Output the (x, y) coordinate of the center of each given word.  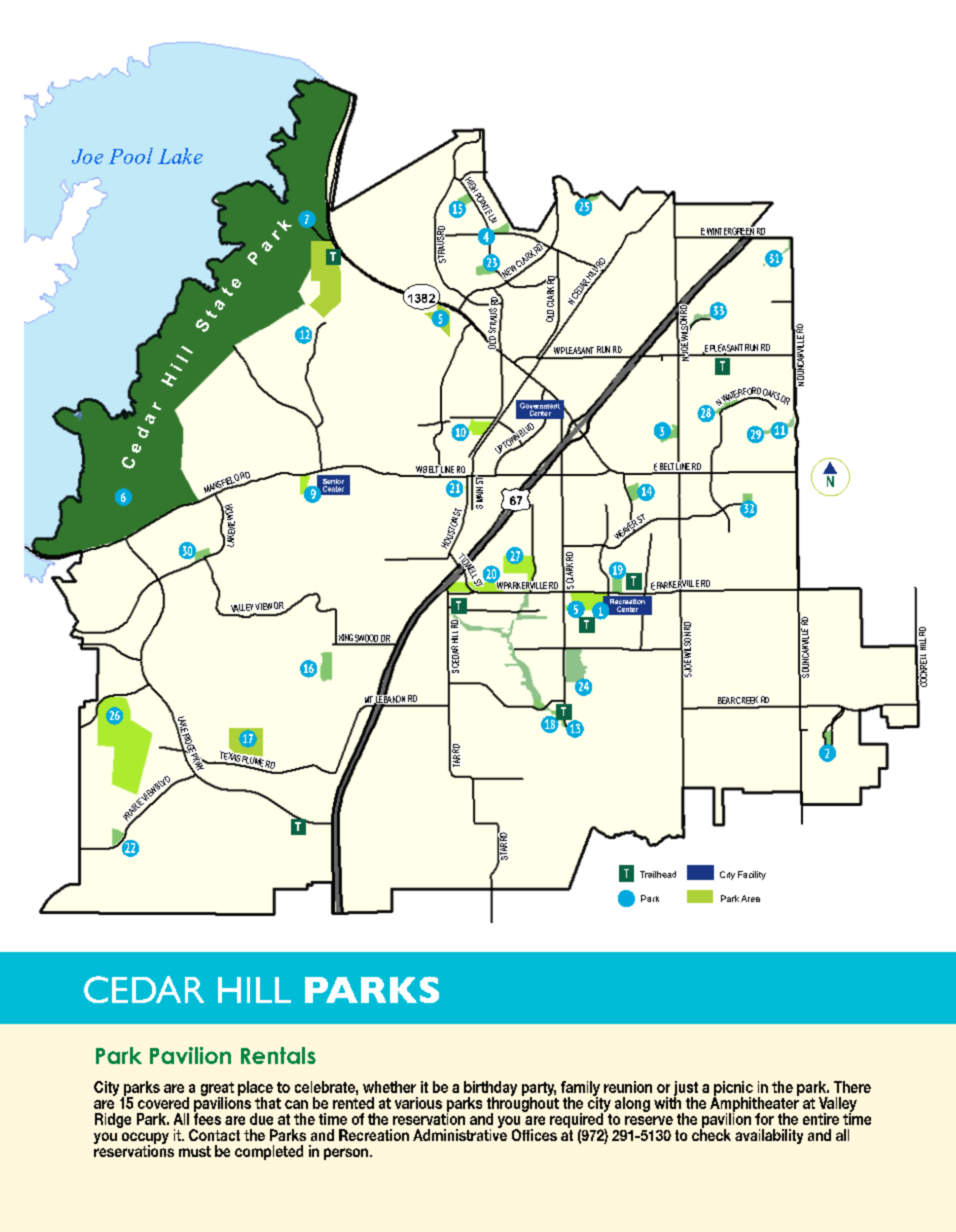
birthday (490, 1089)
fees (207, 1118)
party (539, 1090)
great (217, 1090)
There (852, 1087)
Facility (752, 875)
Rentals (278, 1055)
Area (750, 898)
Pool (131, 156)
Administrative (460, 1134)
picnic (733, 1089)
